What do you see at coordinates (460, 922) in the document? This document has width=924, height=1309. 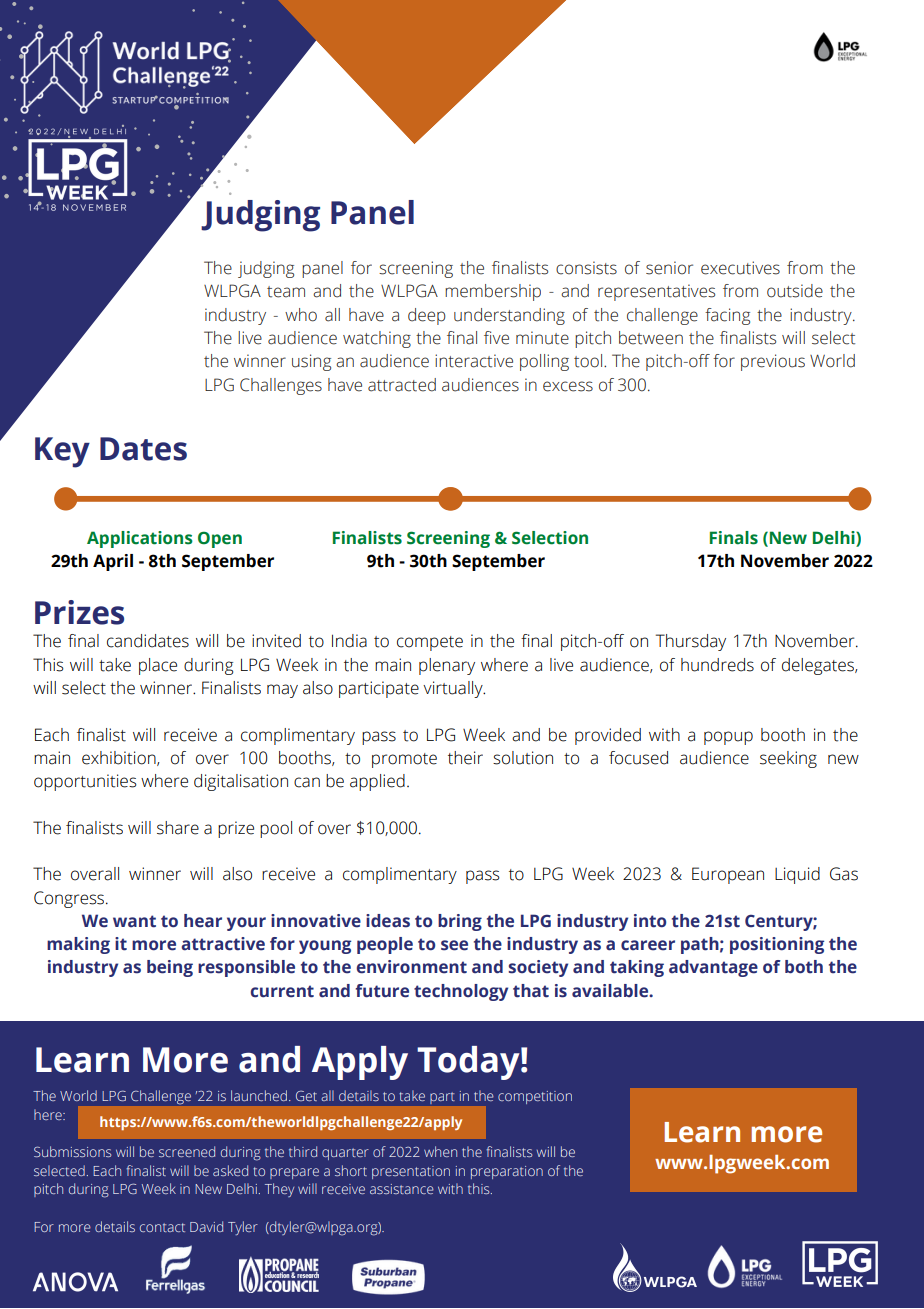 I see `bring` at bounding box center [460, 922].
